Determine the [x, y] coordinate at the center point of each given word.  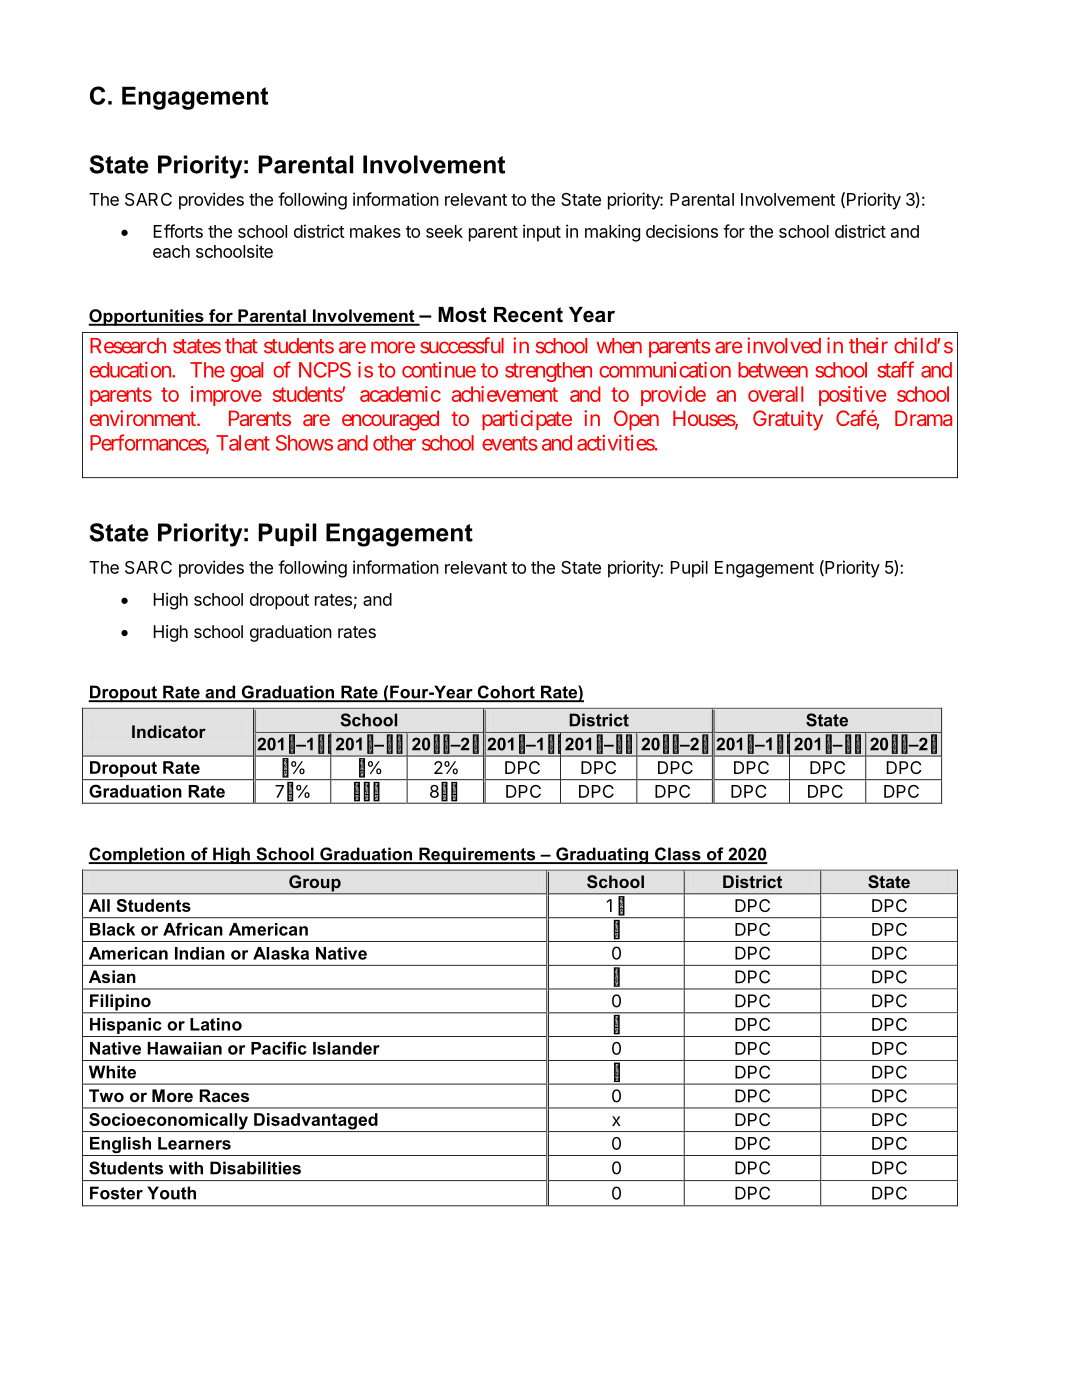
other [394, 443]
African [193, 929]
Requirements [477, 855]
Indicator [169, 731]
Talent [243, 443]
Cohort [506, 693]
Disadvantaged [316, 1122]
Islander [346, 1048]
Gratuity [788, 420]
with [186, 1168]
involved [784, 345]
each [171, 251]
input [542, 233]
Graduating [602, 855]
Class [678, 855]
